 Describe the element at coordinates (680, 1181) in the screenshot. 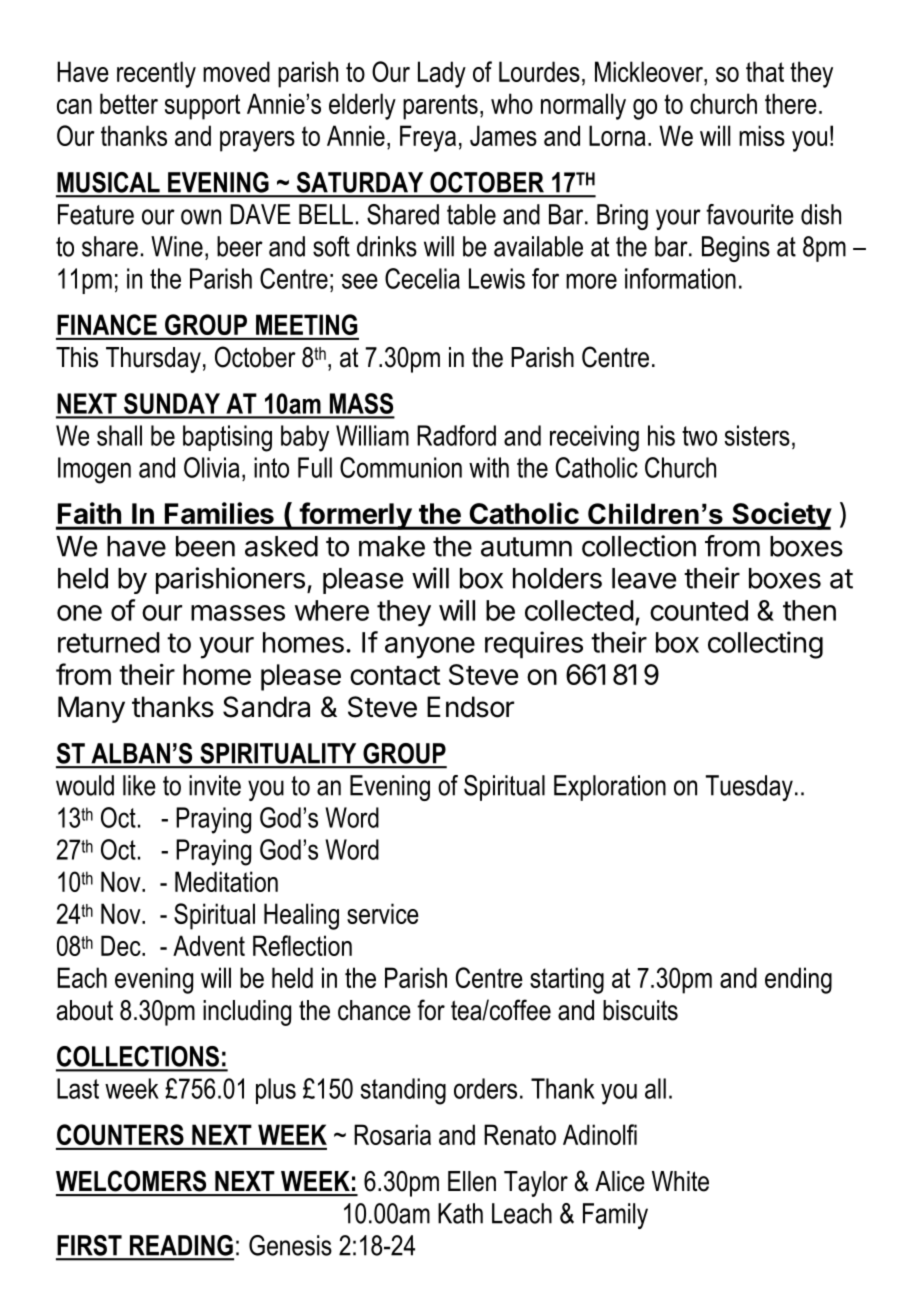

I see `White` at that location.
